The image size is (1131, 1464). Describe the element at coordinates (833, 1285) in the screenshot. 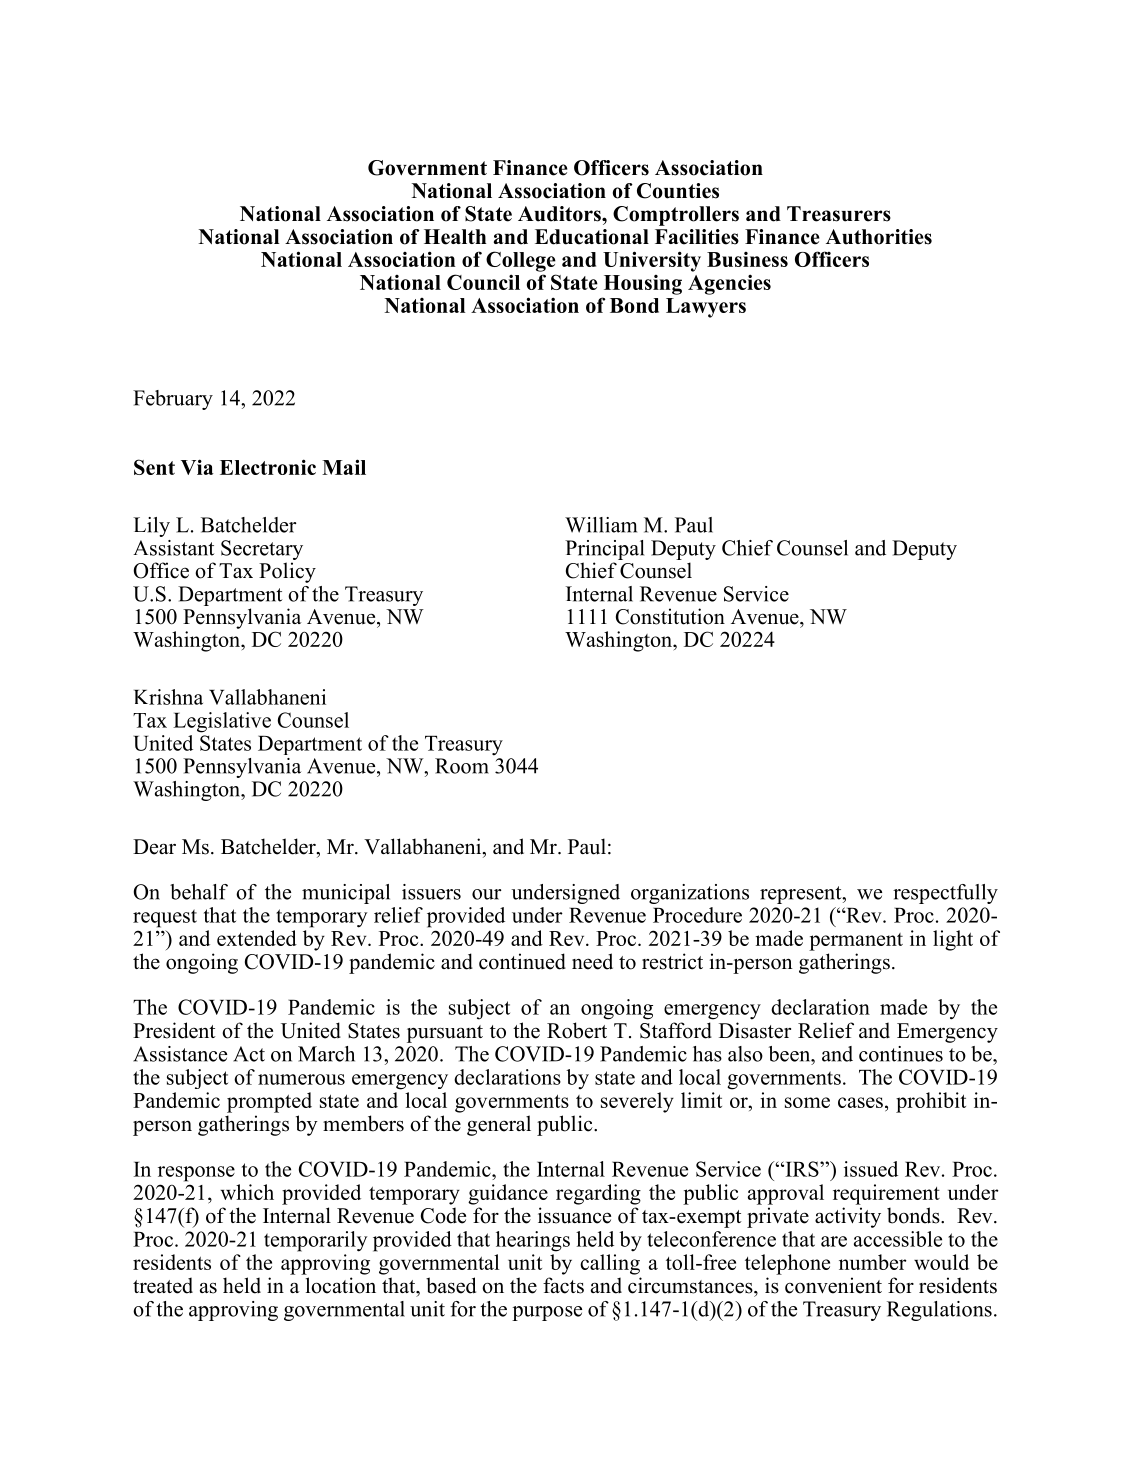

I see `convenient` at that location.
